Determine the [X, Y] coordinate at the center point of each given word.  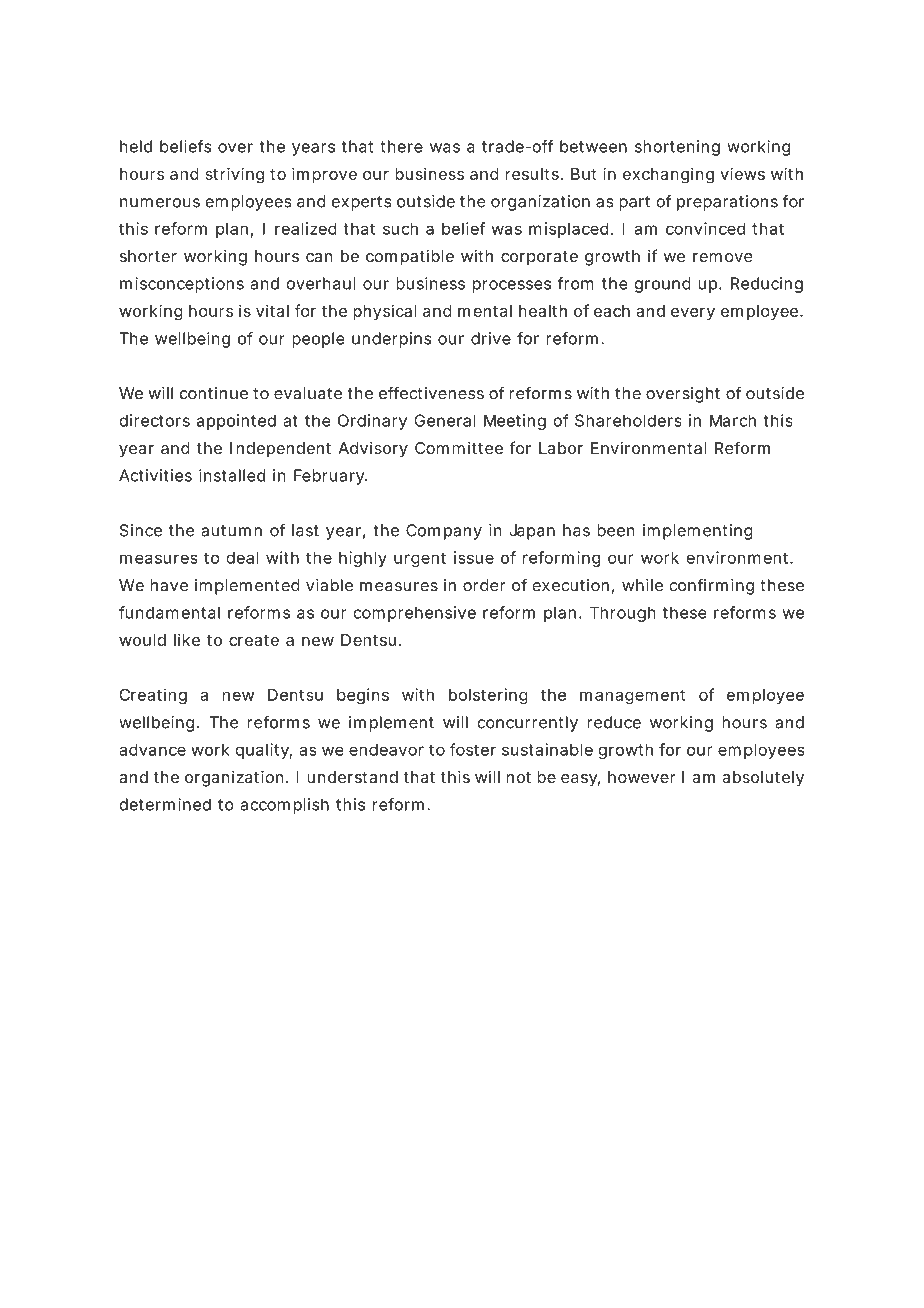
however [642, 777]
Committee [459, 448]
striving [234, 175]
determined [165, 804]
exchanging [668, 175]
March [733, 420]
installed [232, 475]
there [401, 146]
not [519, 777]
